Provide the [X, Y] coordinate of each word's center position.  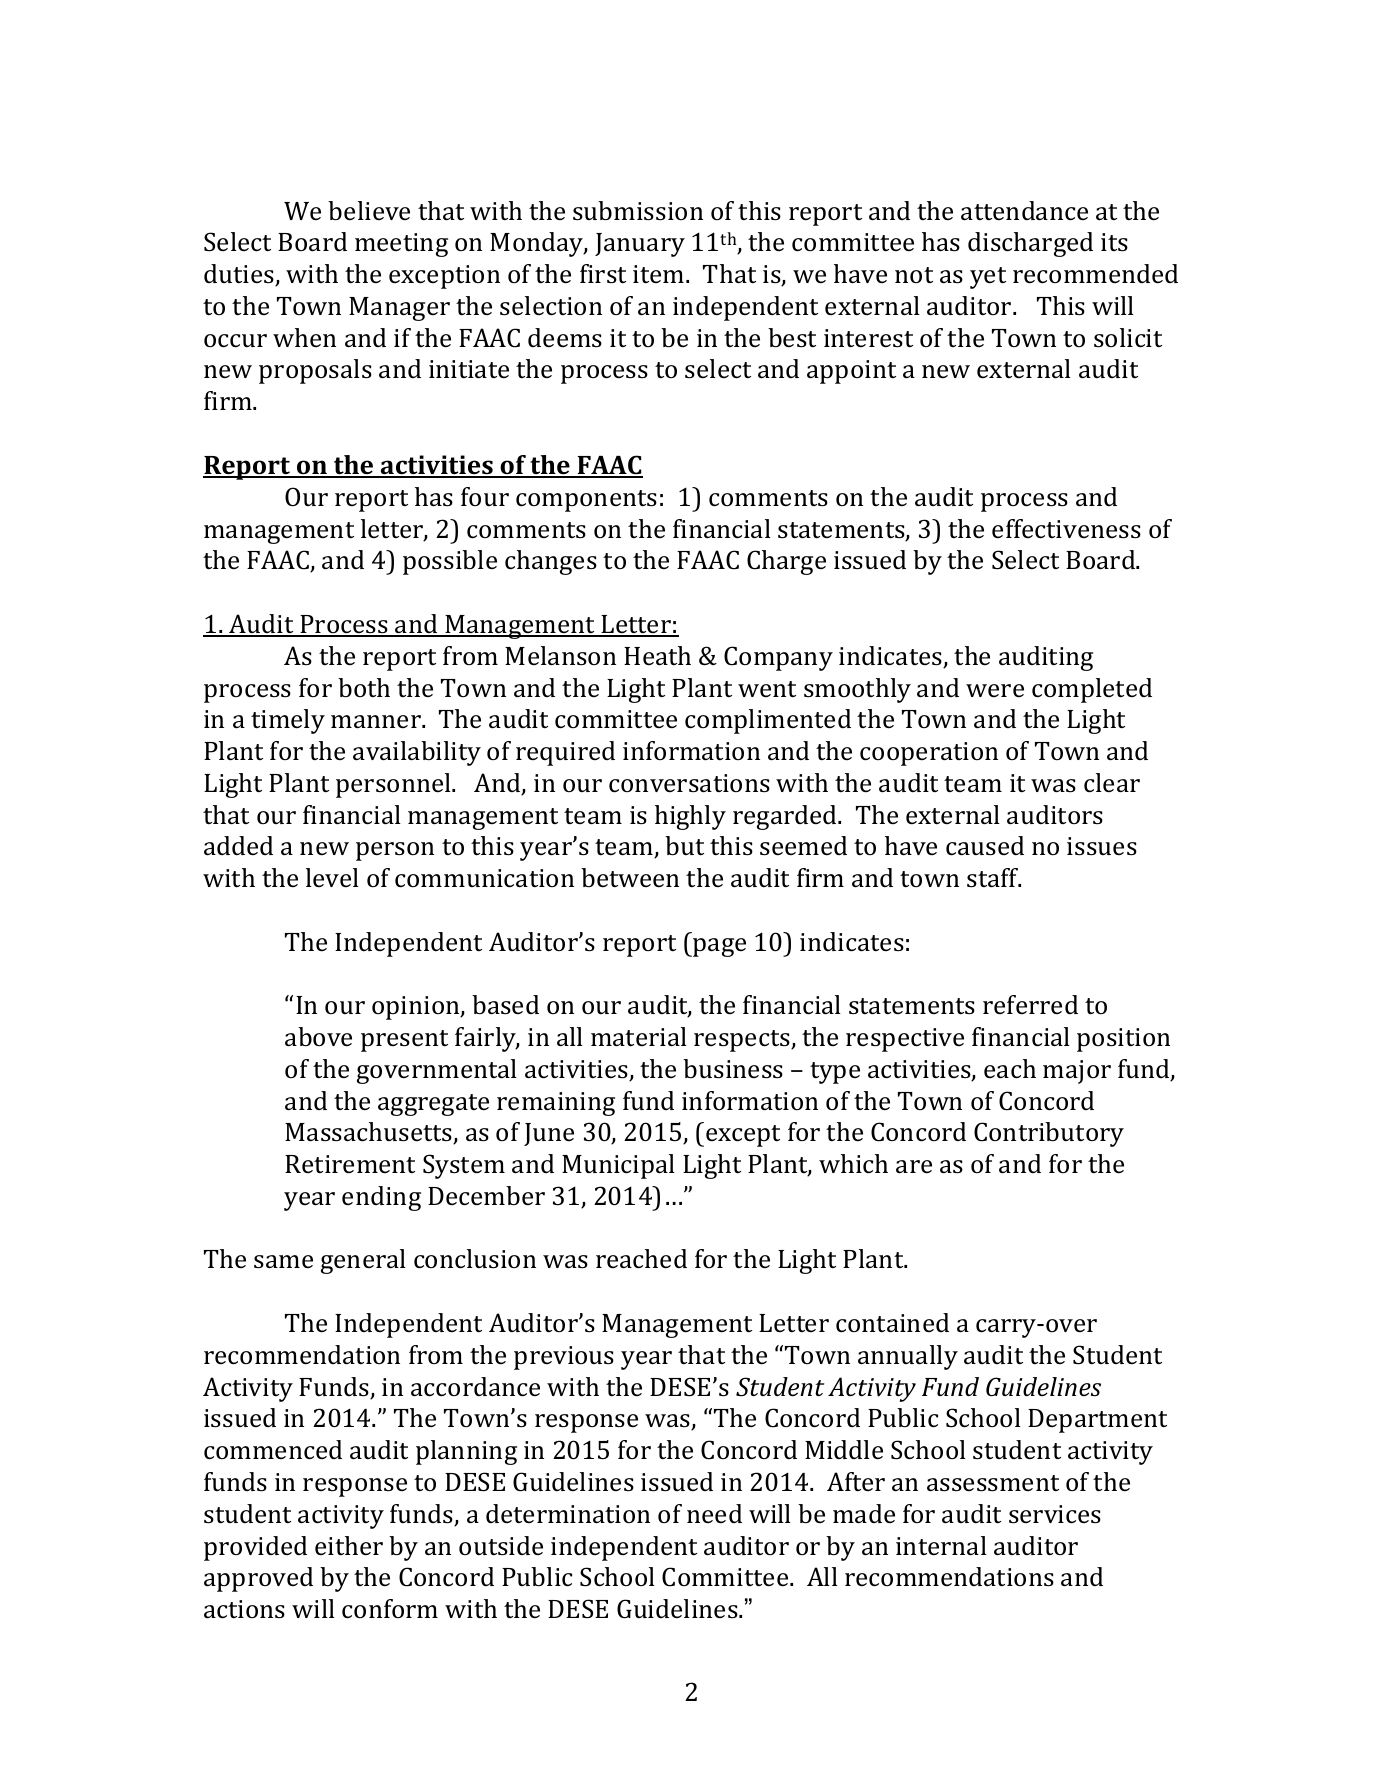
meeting [401, 245]
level [332, 877]
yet [988, 278]
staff [994, 878]
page [718, 947]
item [660, 274]
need [714, 1513]
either [349, 1545]
